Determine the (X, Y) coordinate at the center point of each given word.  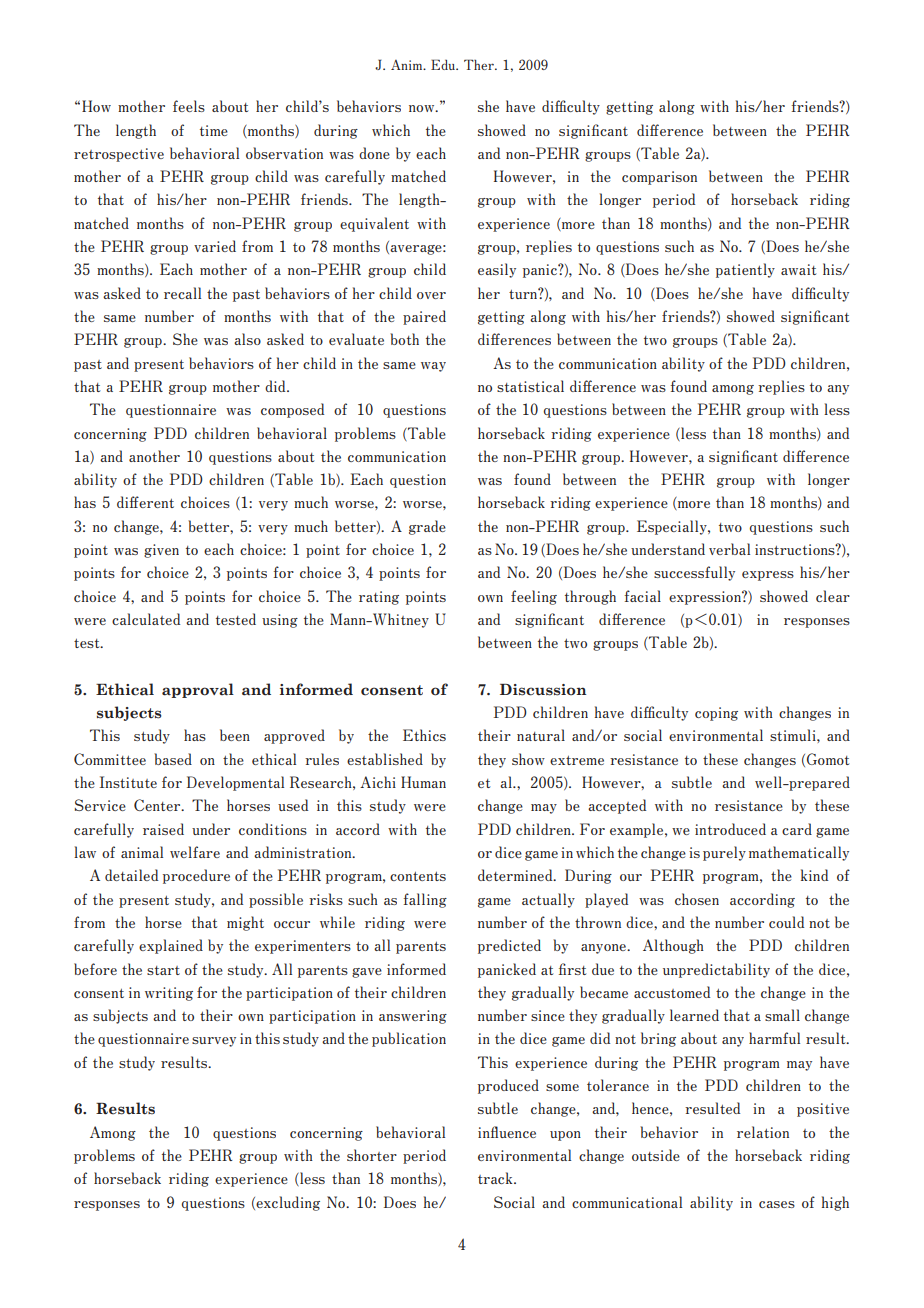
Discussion (543, 690)
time (214, 130)
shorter (372, 1155)
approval (198, 690)
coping (716, 714)
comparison (659, 178)
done (374, 153)
